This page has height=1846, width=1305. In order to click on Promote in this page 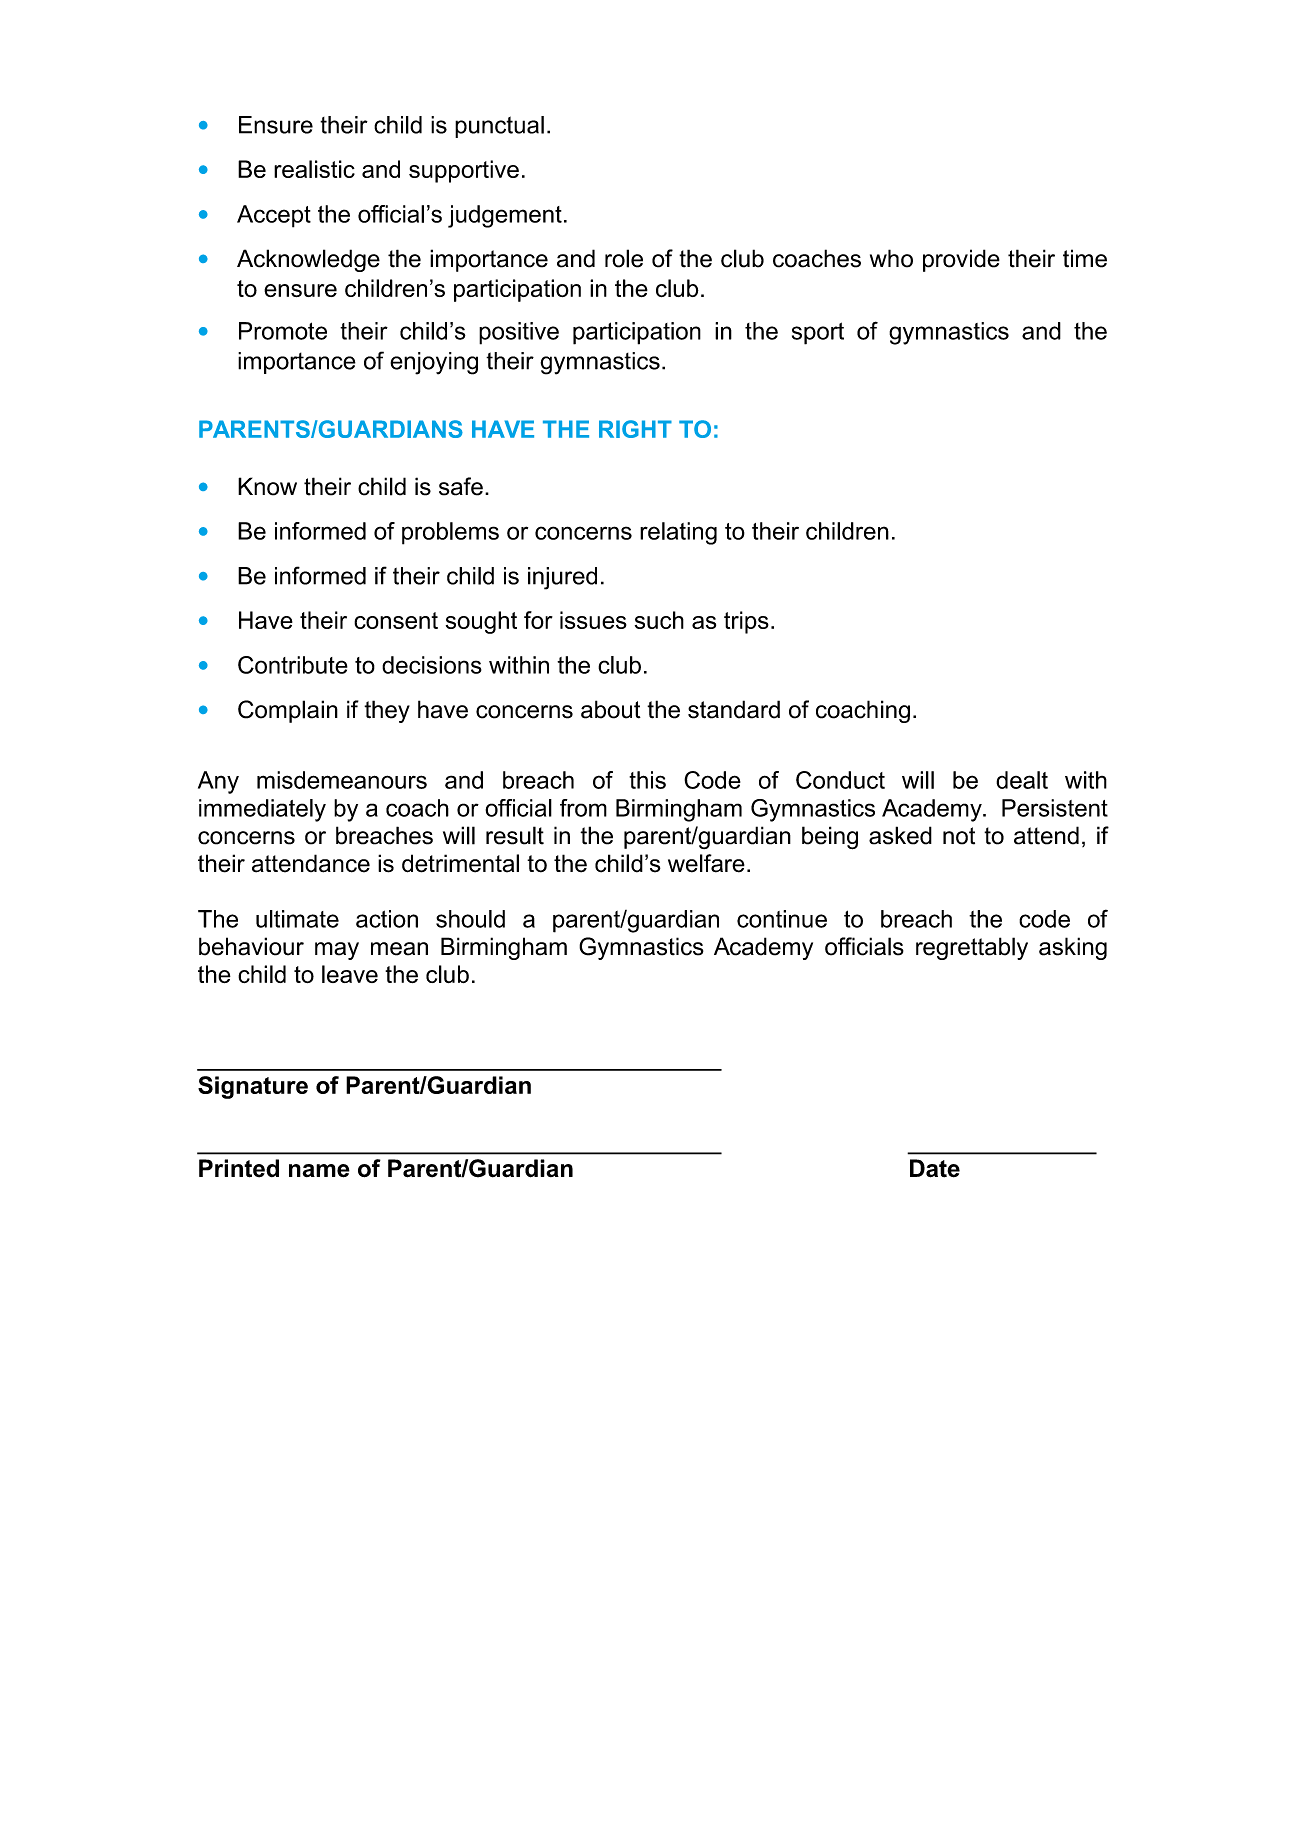, I will do `click(283, 331)`.
